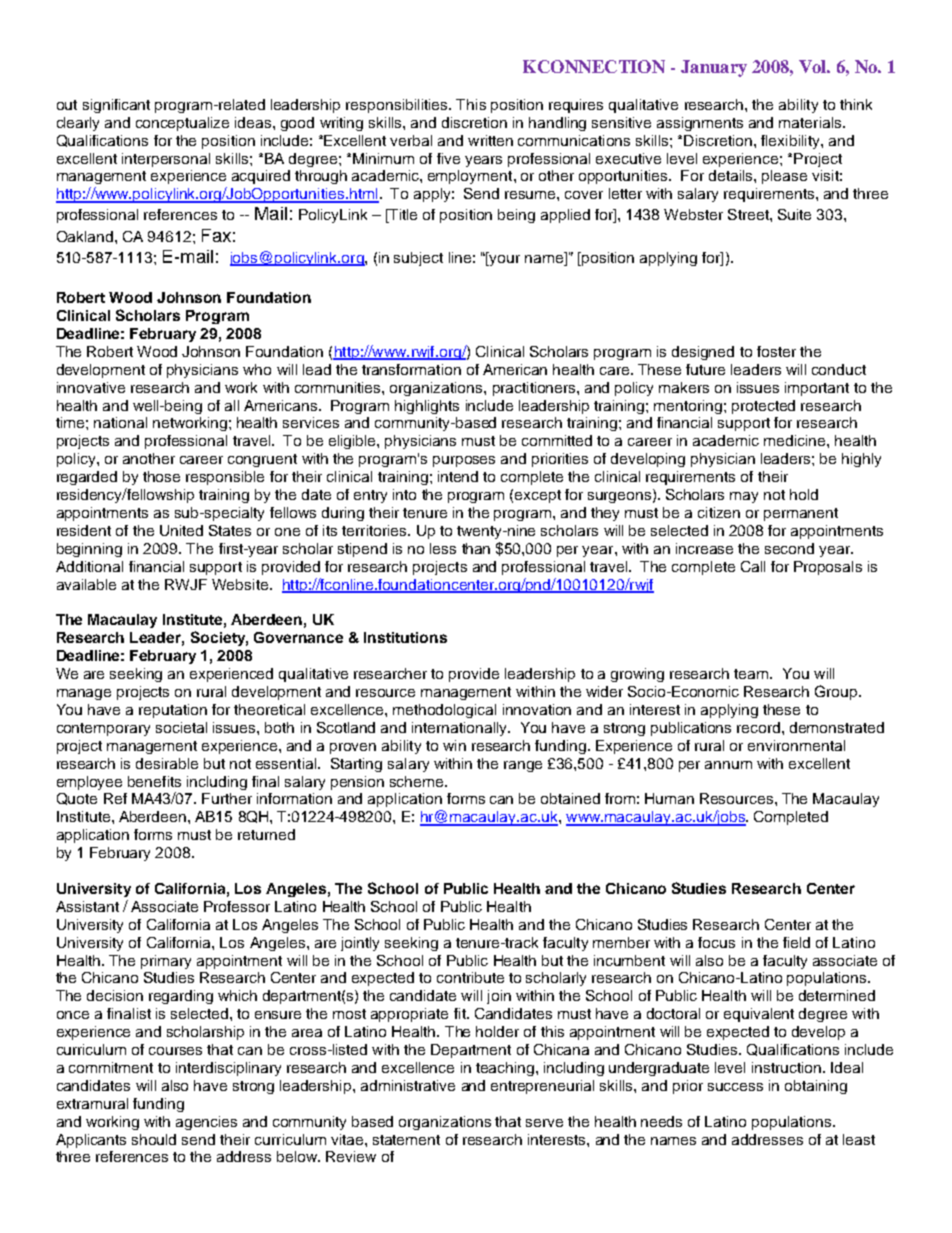 The height and width of the page is (1233, 952). I want to click on available, so click(86, 584).
